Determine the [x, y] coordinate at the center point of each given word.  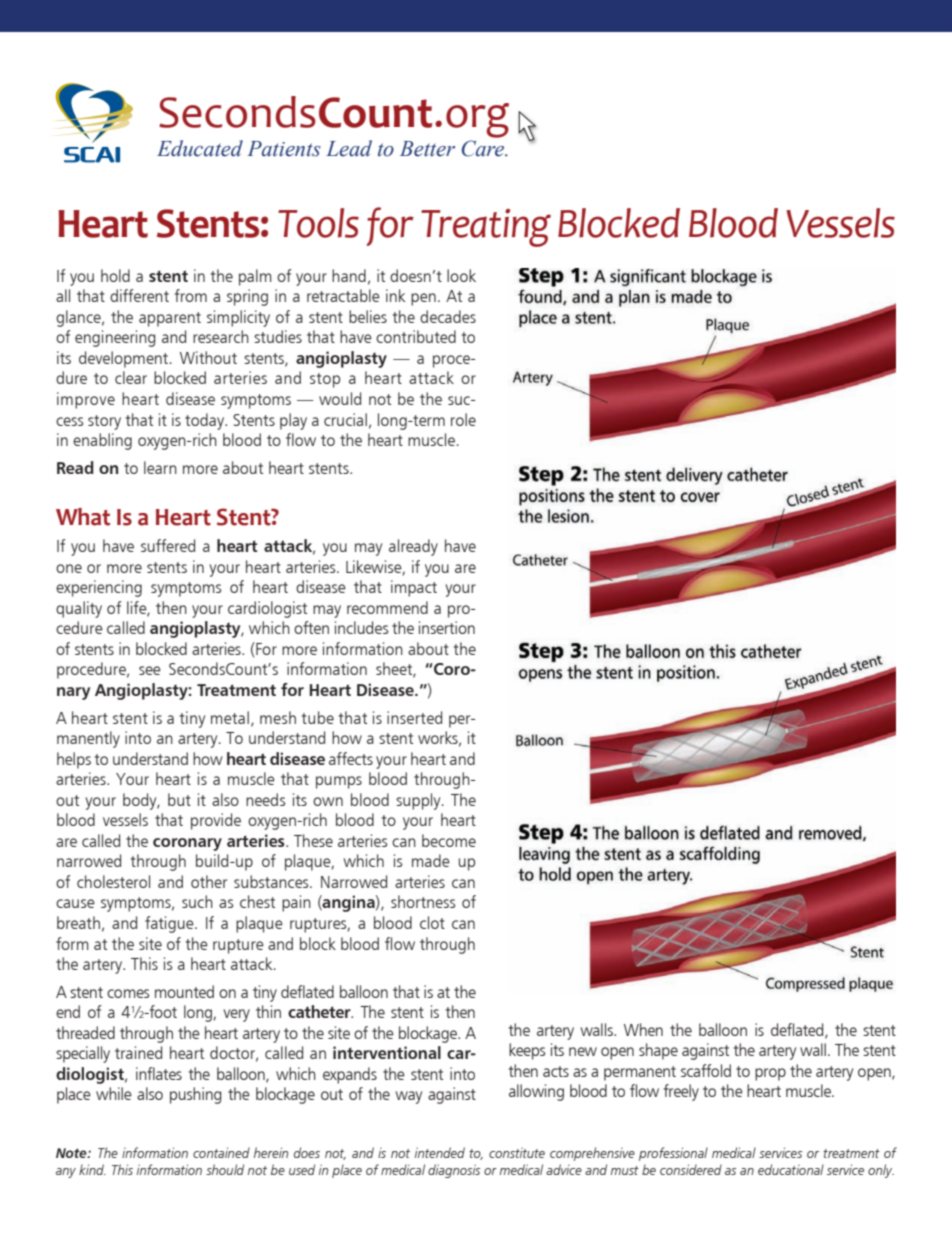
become [449, 840]
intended [440, 1152]
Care [484, 148]
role [463, 419]
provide [216, 821]
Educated [200, 148]
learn [160, 467]
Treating [486, 228]
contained [221, 1152]
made [431, 860]
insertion [447, 627]
